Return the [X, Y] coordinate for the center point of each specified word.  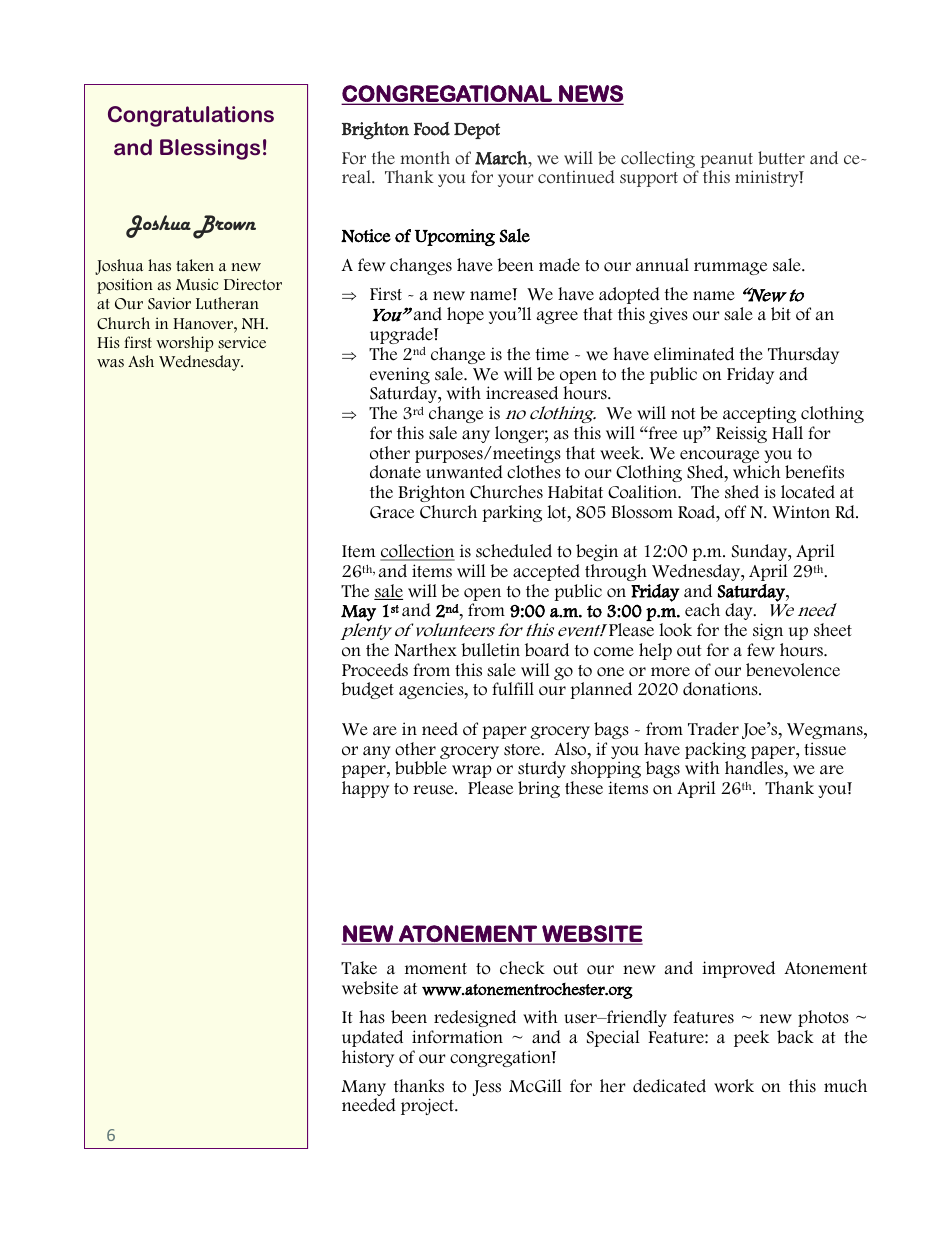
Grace [392, 512]
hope [465, 315]
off [735, 512]
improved [738, 969]
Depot [477, 131]
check [522, 968]
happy [365, 789]
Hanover [204, 324]
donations [721, 689]
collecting [659, 161]
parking [512, 513]
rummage [730, 268]
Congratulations [191, 116]
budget [367, 690]
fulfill [513, 688]
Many [363, 1089]
